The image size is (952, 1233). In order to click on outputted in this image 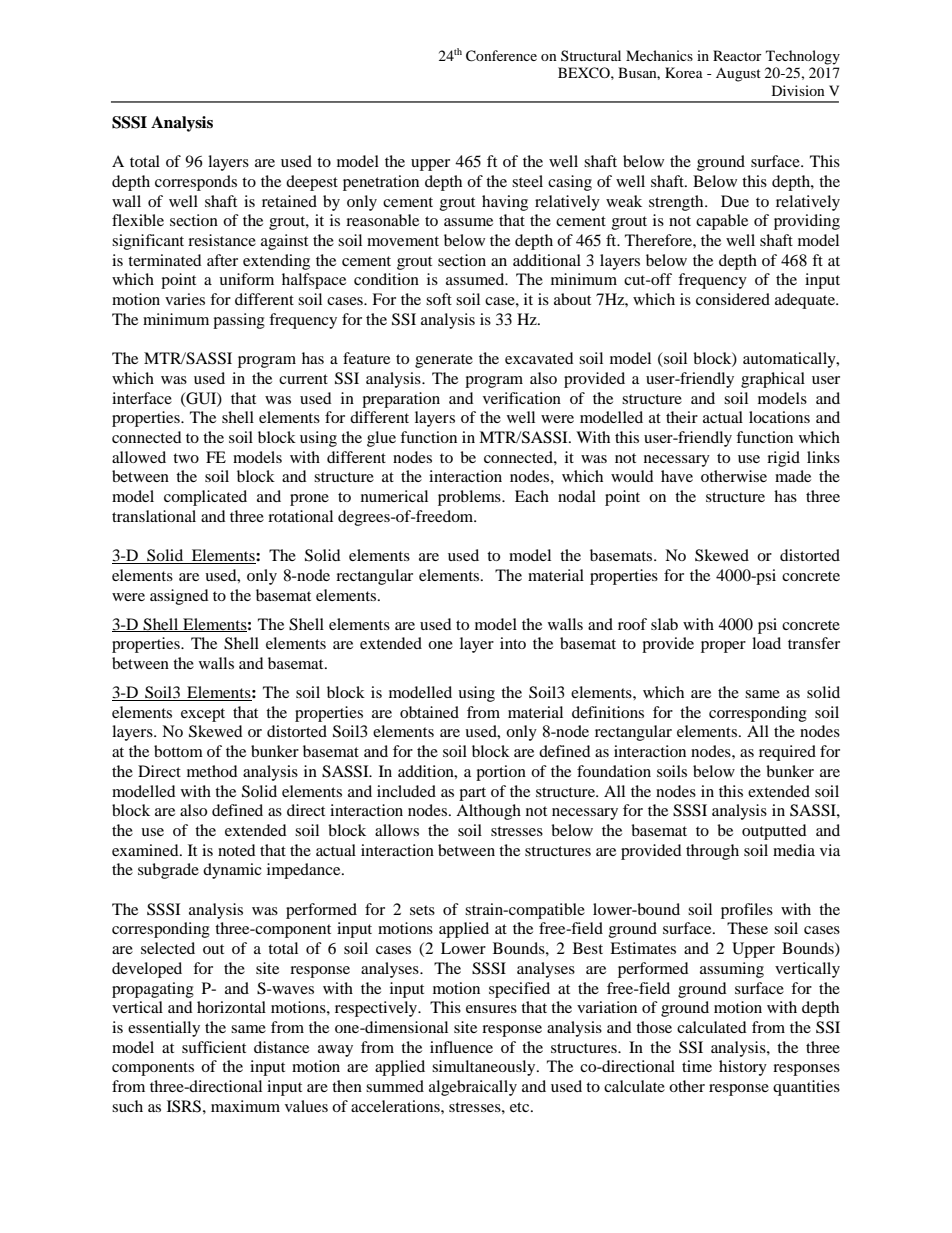, I will do `click(774, 832)`.
